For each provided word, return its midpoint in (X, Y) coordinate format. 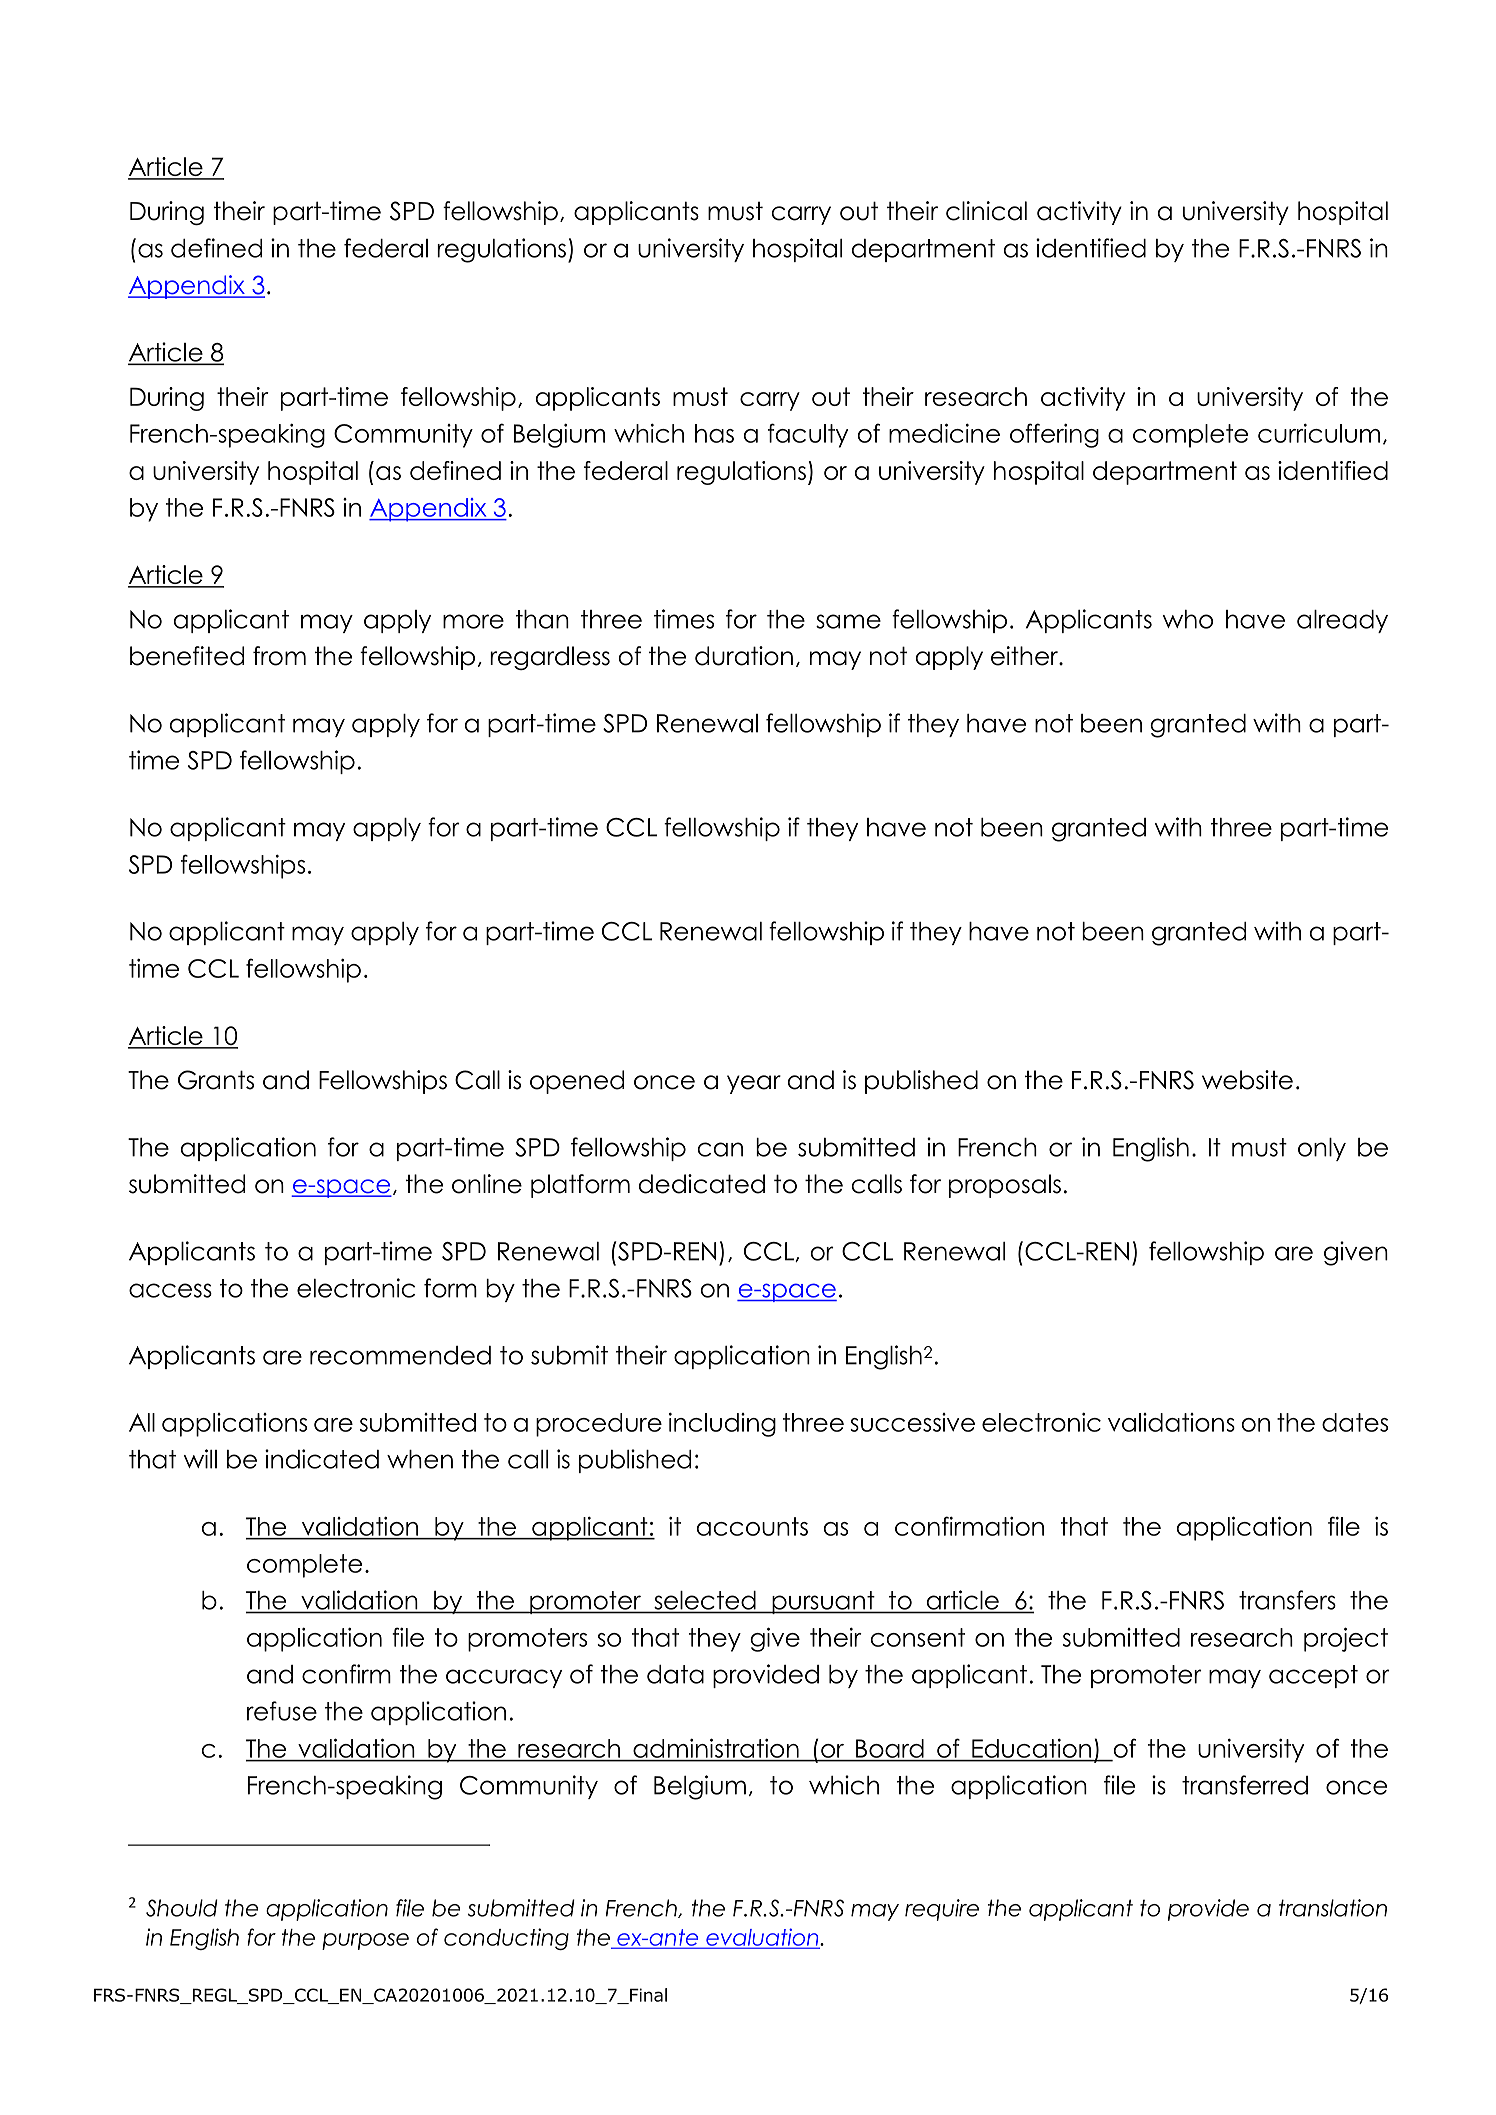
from (279, 656)
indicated (322, 1459)
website (1247, 1080)
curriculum (1319, 433)
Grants (216, 1080)
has (714, 433)
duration (744, 656)
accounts (752, 1526)
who (1188, 619)
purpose (365, 1941)
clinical (986, 211)
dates (1355, 1422)
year (754, 1084)
